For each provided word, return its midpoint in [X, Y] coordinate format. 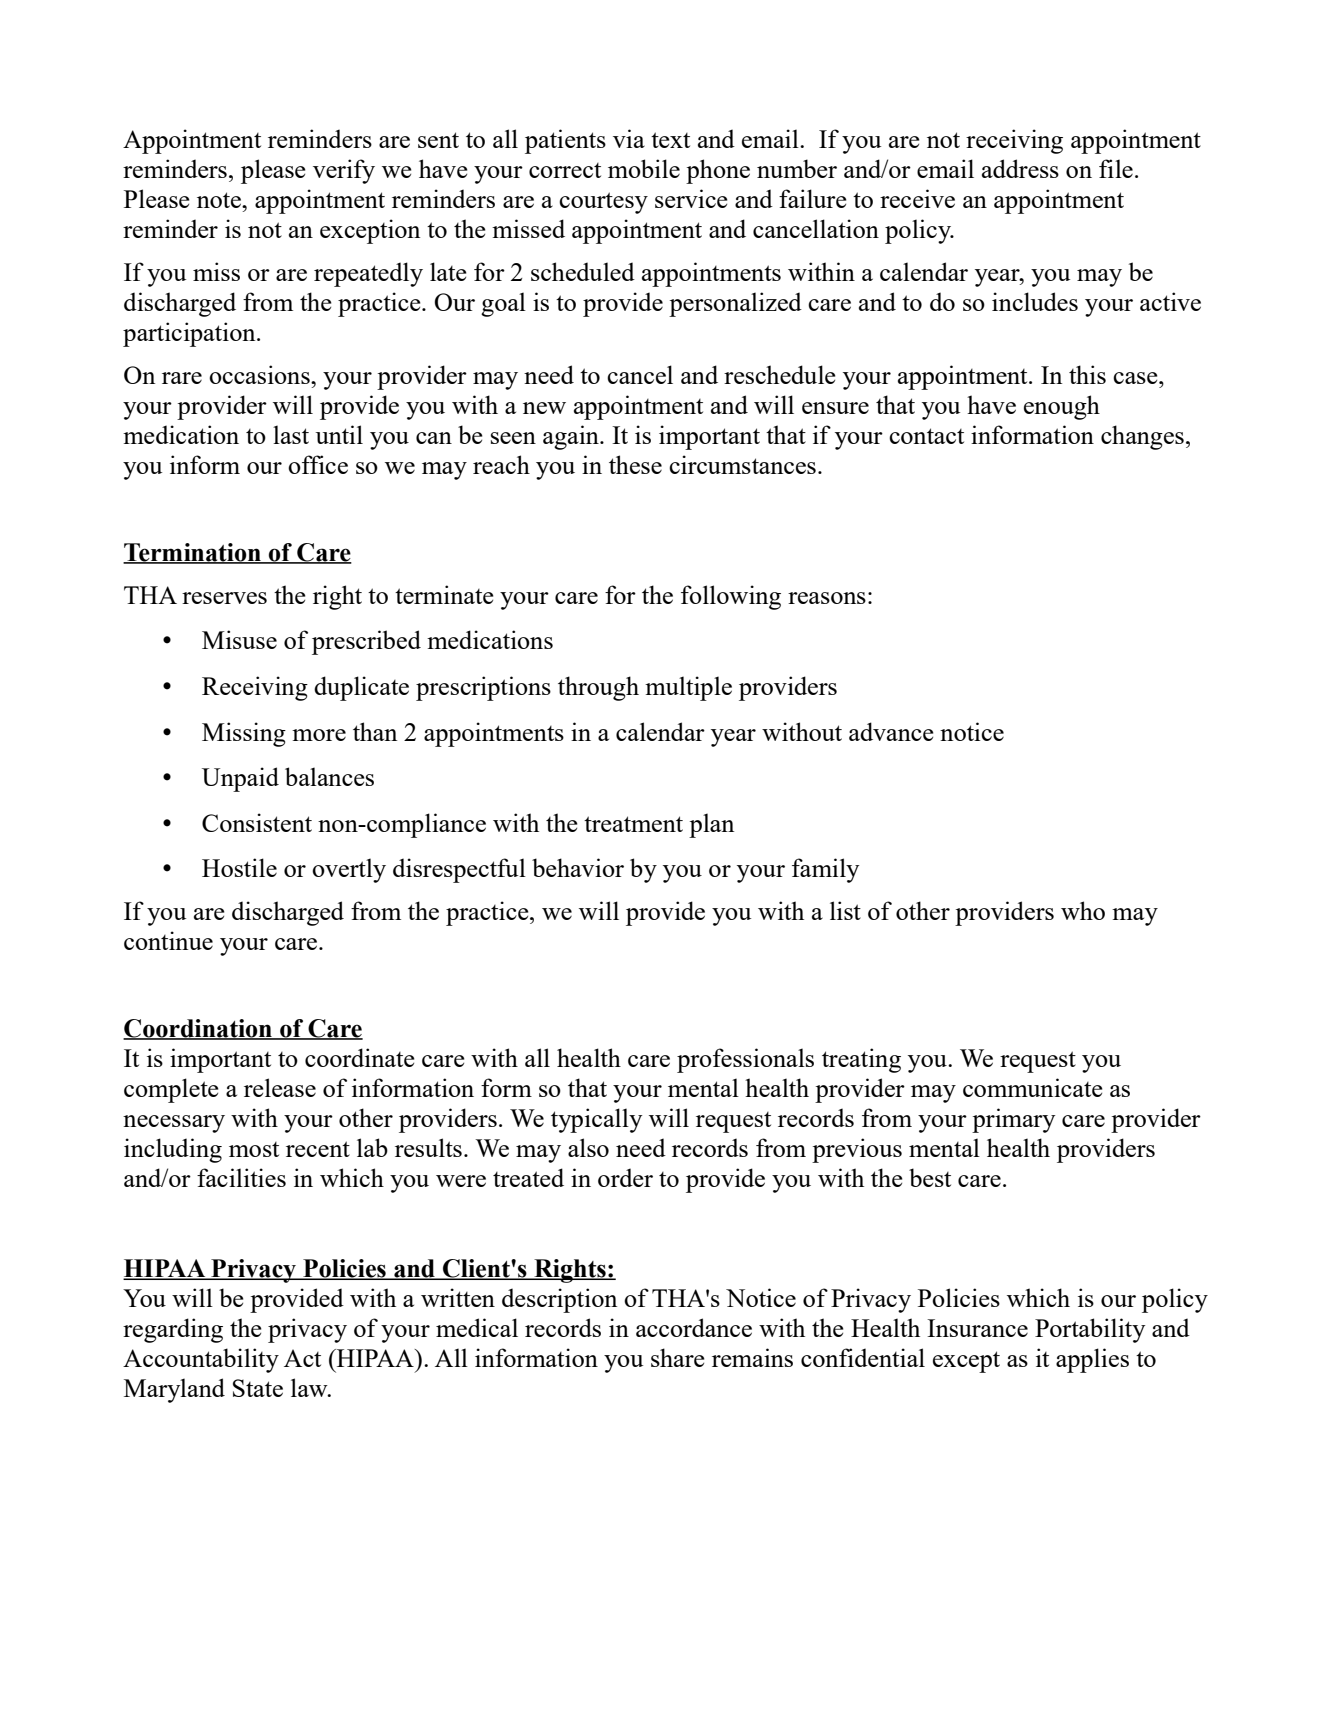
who [1083, 910]
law [310, 1387]
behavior [578, 867]
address [1020, 168]
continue [168, 940]
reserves [224, 598]
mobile [644, 168]
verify [344, 171]
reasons [827, 598]
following [731, 597]
